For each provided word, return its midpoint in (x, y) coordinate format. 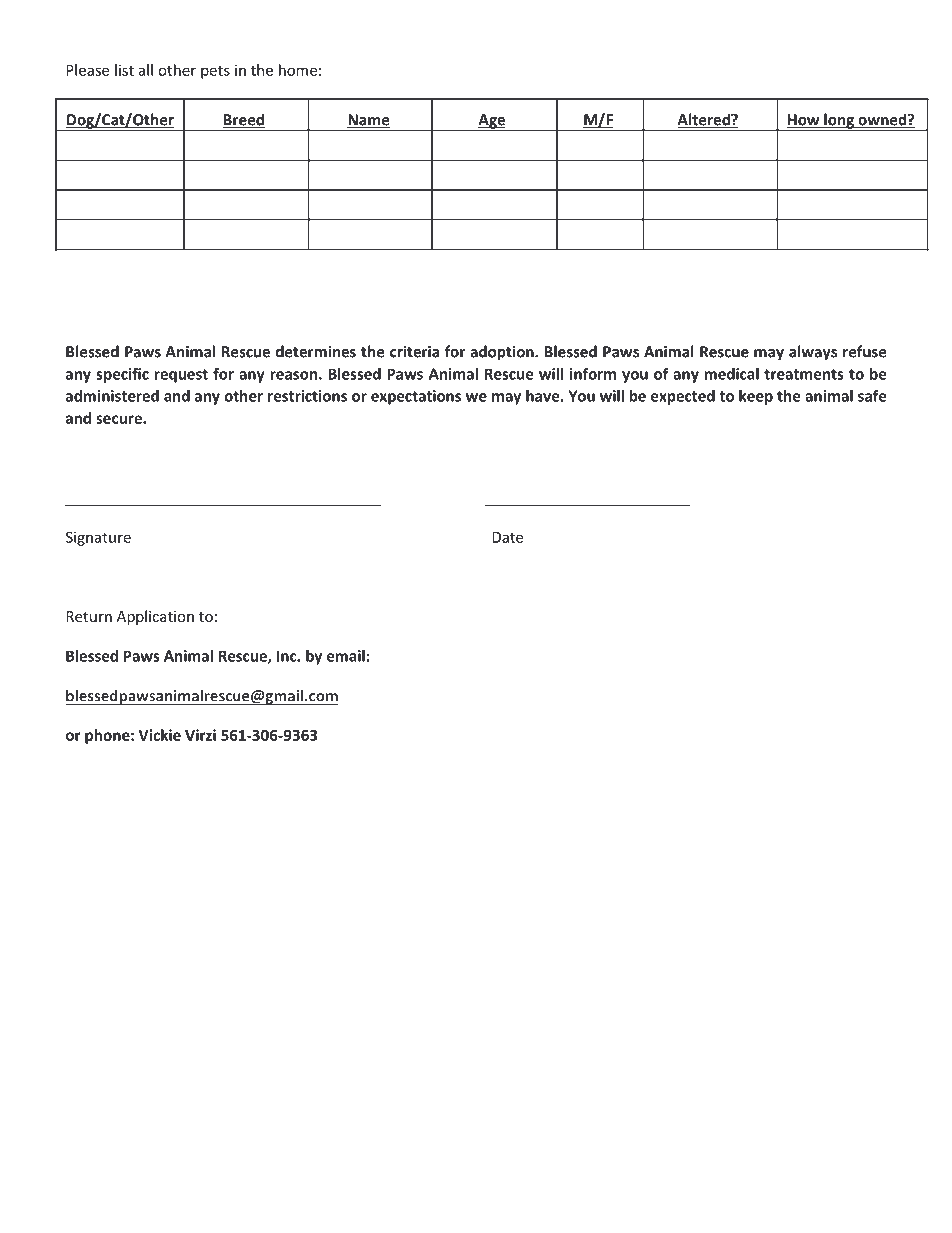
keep (756, 397)
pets (215, 72)
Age (492, 122)
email (346, 656)
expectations (416, 397)
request (181, 376)
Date (507, 537)
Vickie (159, 735)
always (813, 353)
